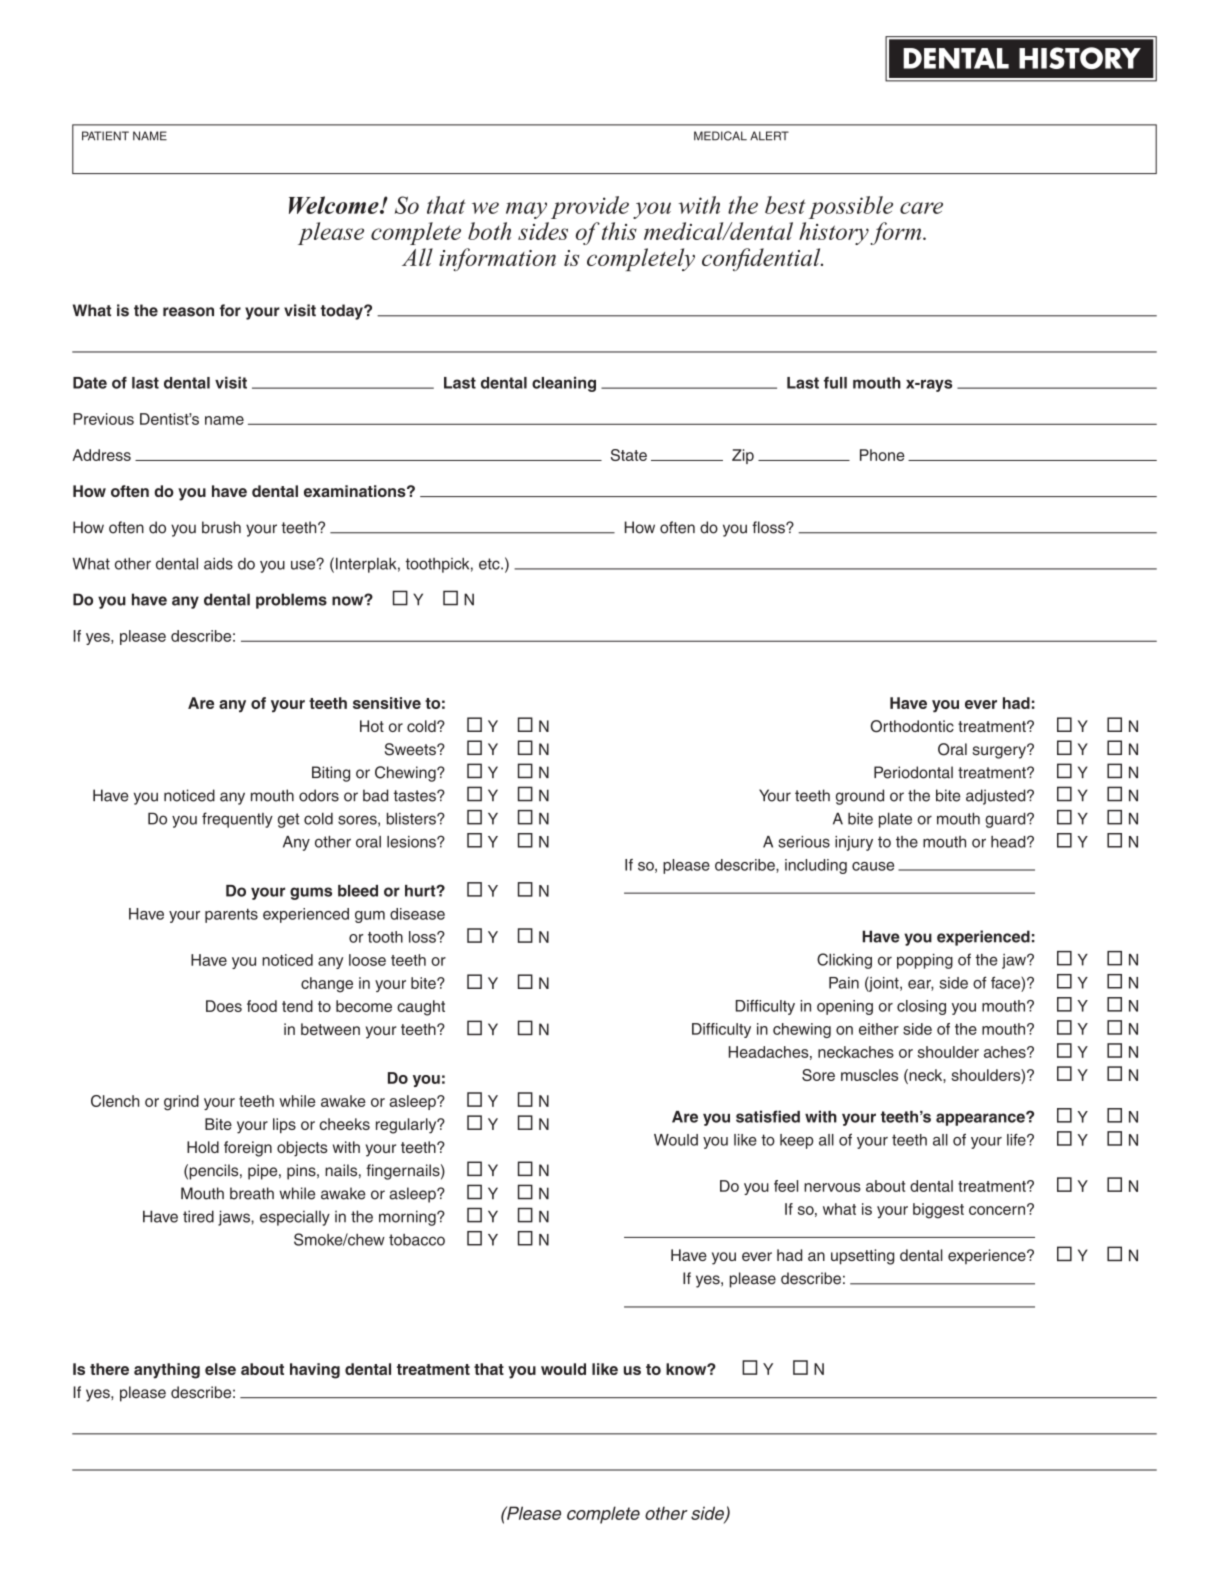 The image size is (1229, 1591). I want to click on tobacco, so click(417, 1240).
